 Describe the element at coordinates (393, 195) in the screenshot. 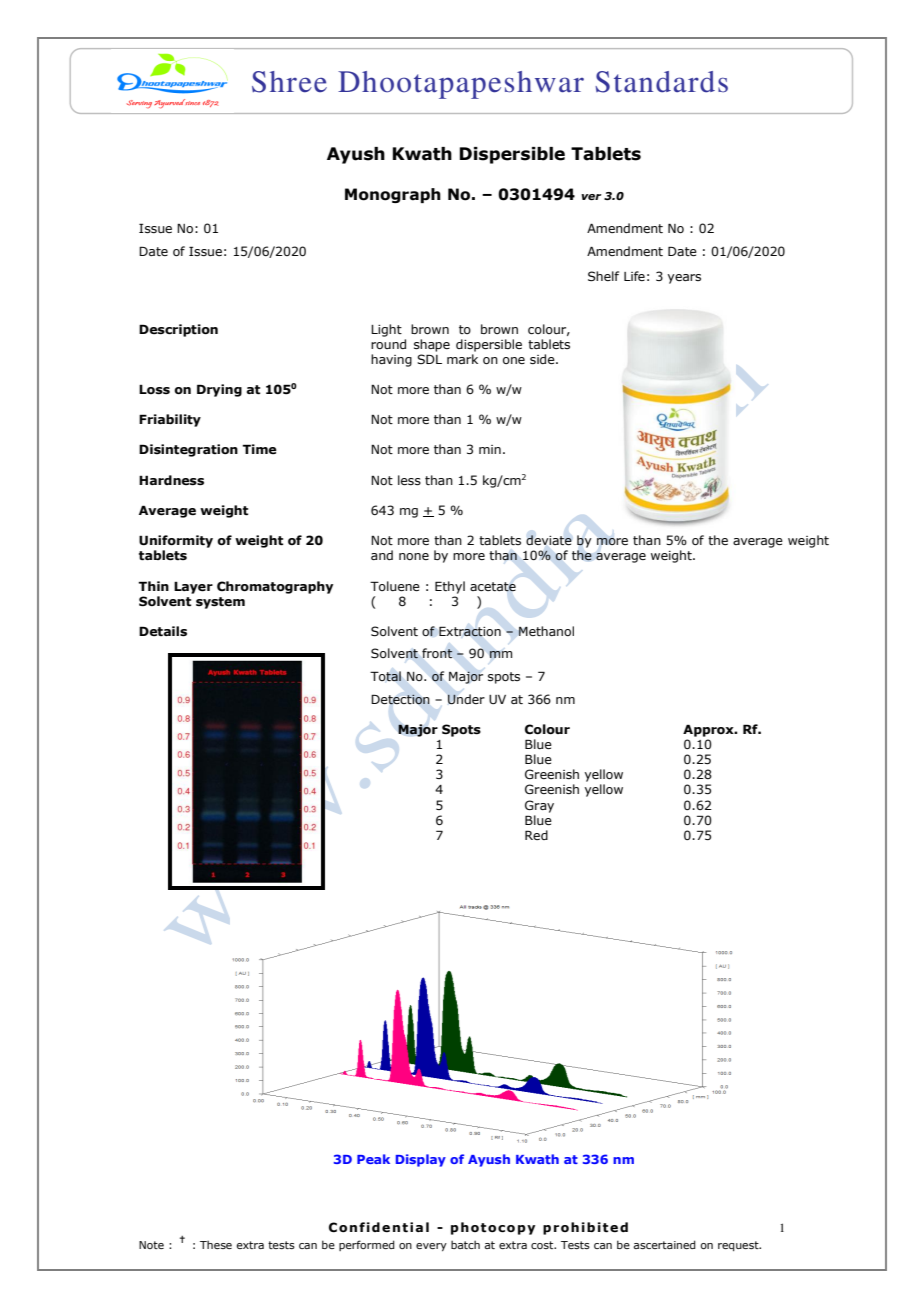

I see `Monograph` at that location.
